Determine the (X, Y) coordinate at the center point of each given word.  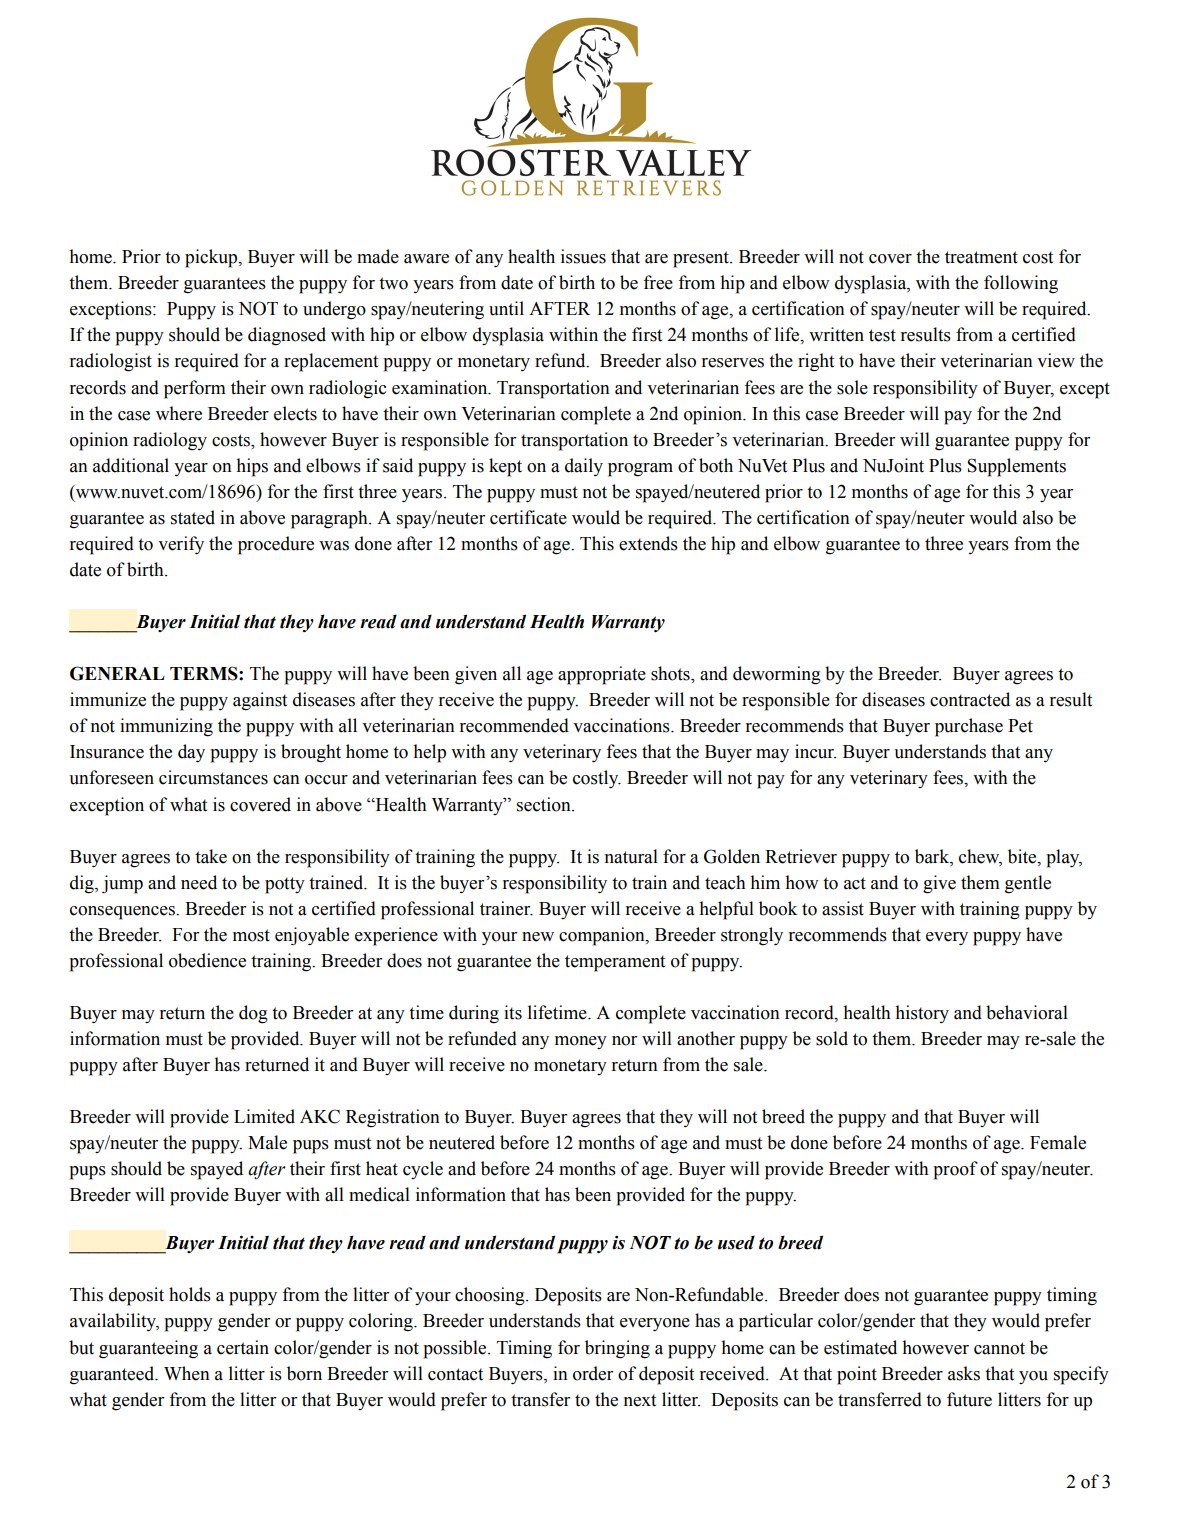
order (593, 1373)
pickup (212, 258)
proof (955, 1170)
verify (181, 545)
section (545, 804)
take (211, 856)
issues (583, 256)
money (581, 1042)
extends (648, 543)
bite (1023, 856)
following (1021, 284)
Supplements (1016, 467)
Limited (264, 1116)
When (187, 1373)
